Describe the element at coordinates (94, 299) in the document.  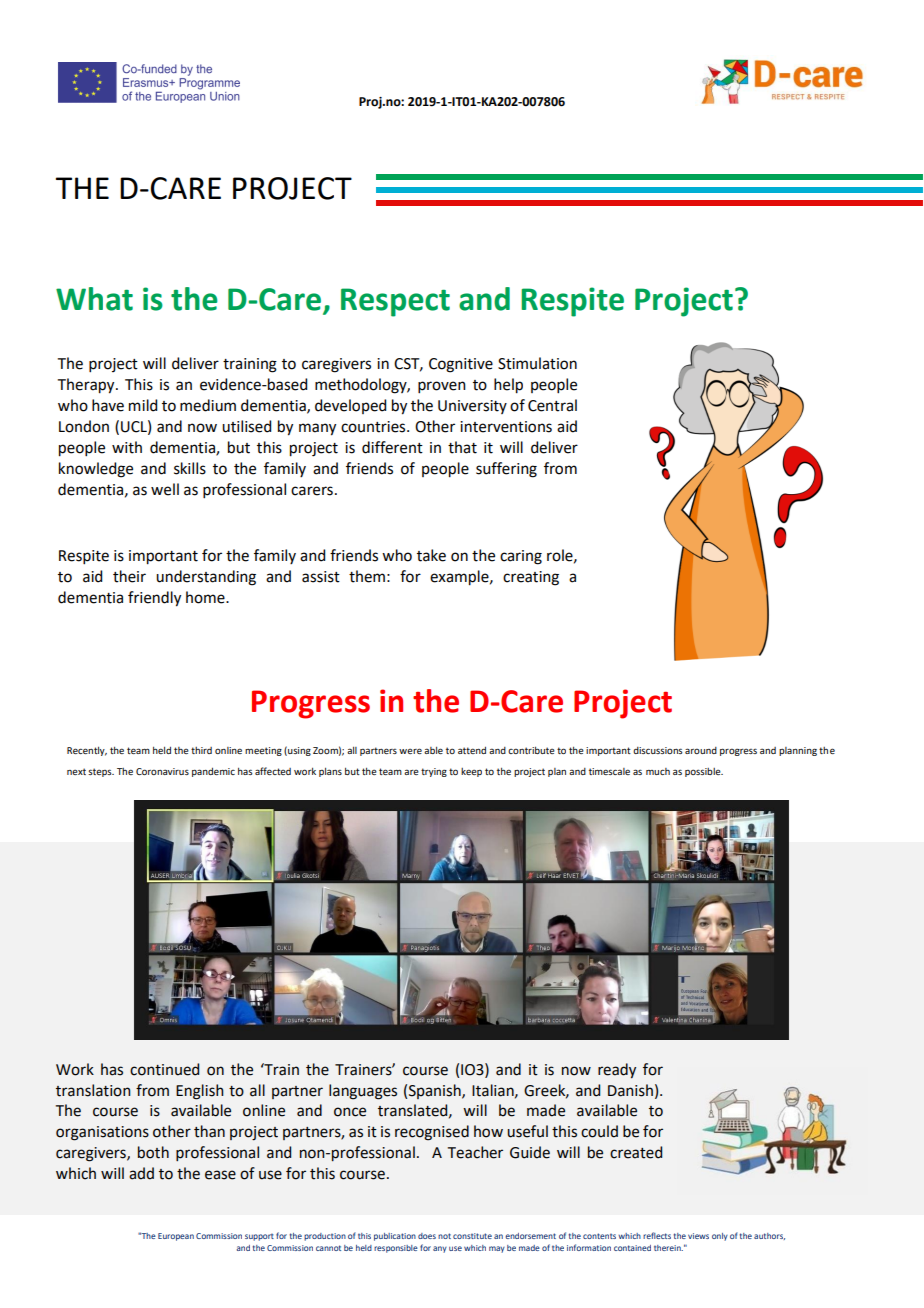
I see `What` at that location.
